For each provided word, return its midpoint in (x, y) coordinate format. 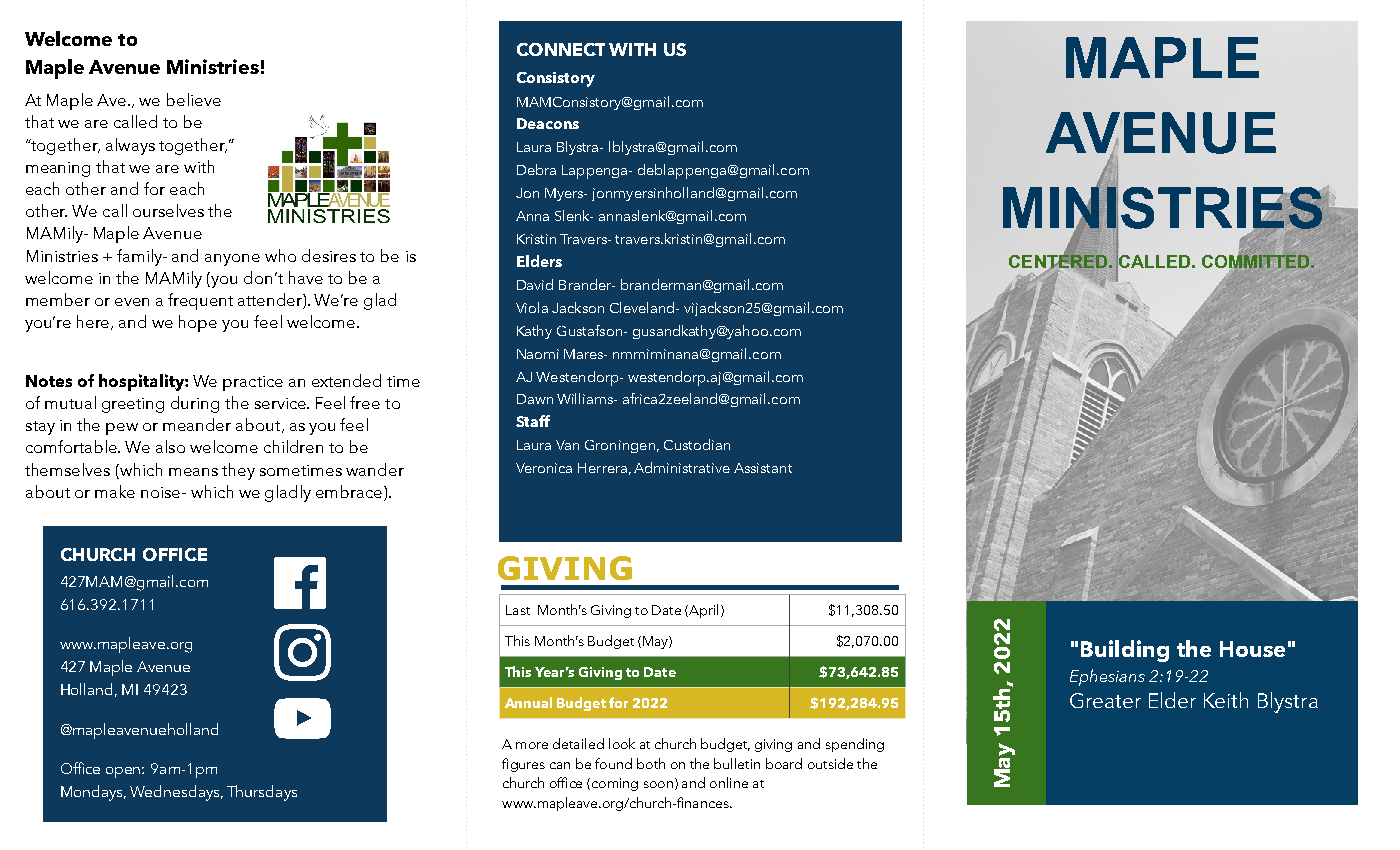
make (115, 491)
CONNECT (561, 49)
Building (1125, 651)
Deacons (548, 123)
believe (194, 99)
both (651, 763)
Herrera (602, 468)
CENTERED (1058, 262)
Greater (1105, 700)
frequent (200, 301)
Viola (532, 307)
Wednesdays (176, 793)
